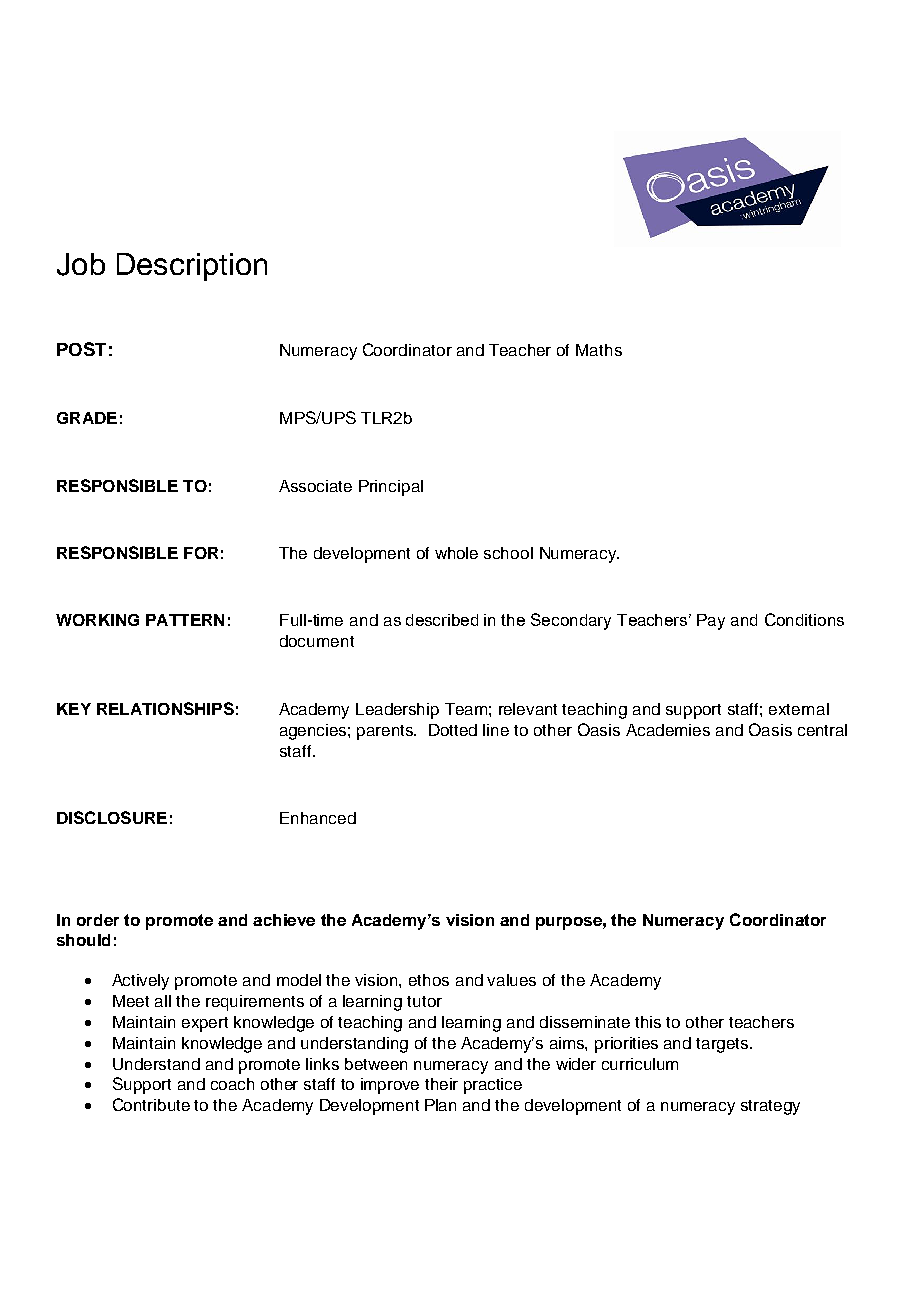 This image has height=1308, width=924. Describe the element at coordinates (441, 1084) in the image. I see `their` at that location.
